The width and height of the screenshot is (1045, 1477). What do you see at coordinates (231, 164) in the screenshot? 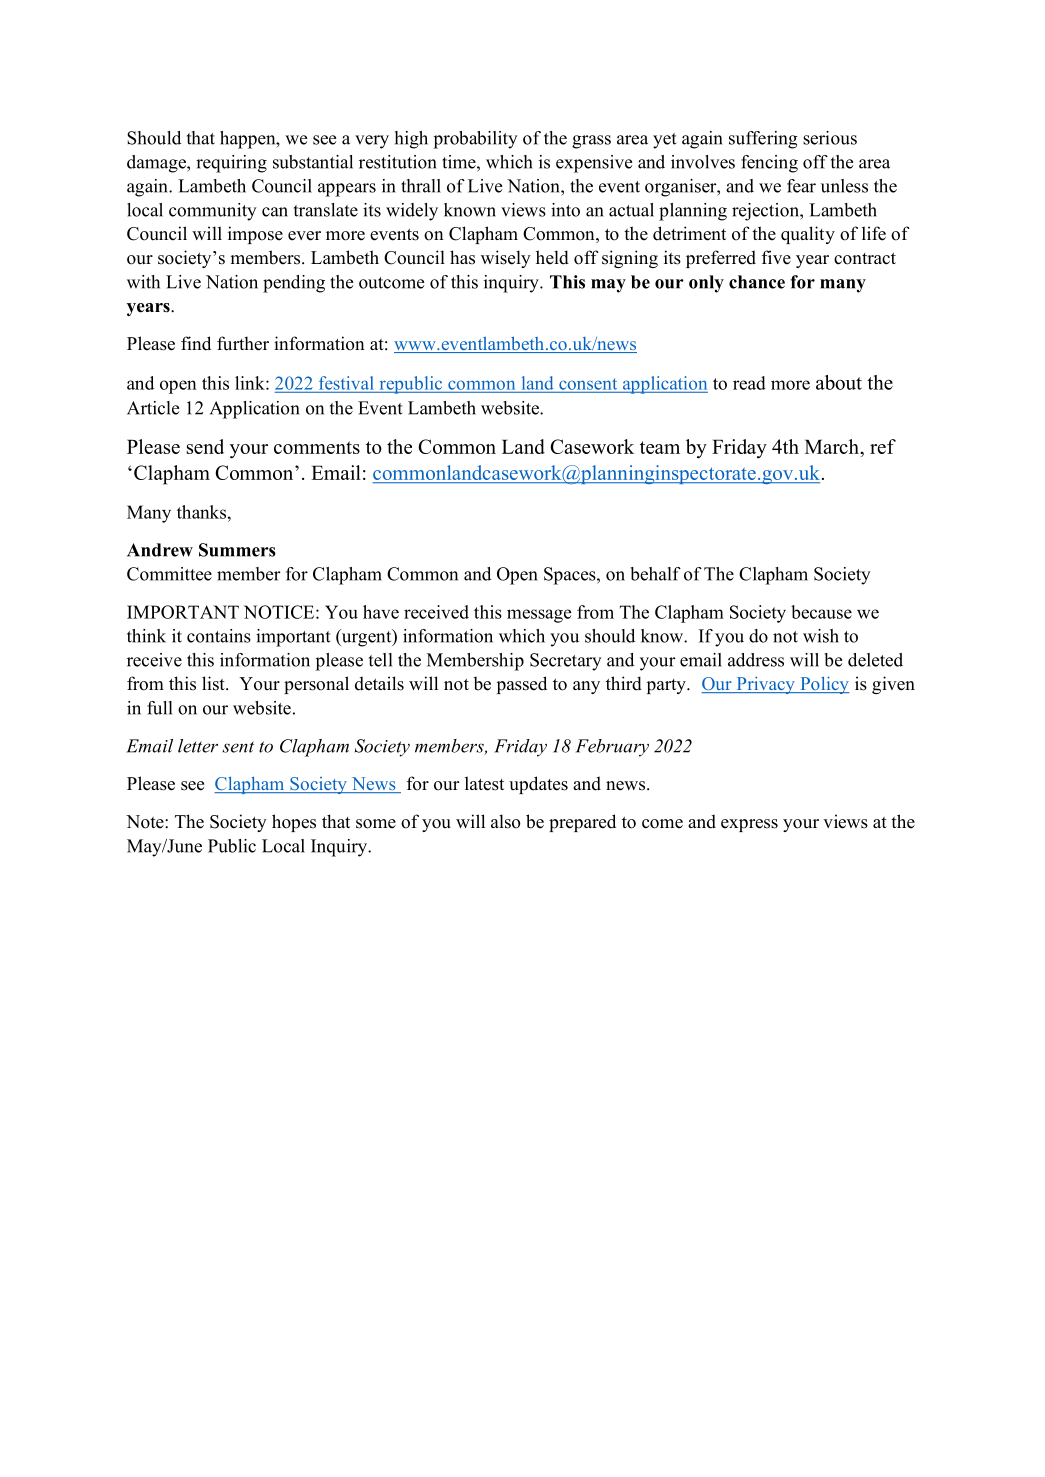
I see `requiring` at bounding box center [231, 164].
